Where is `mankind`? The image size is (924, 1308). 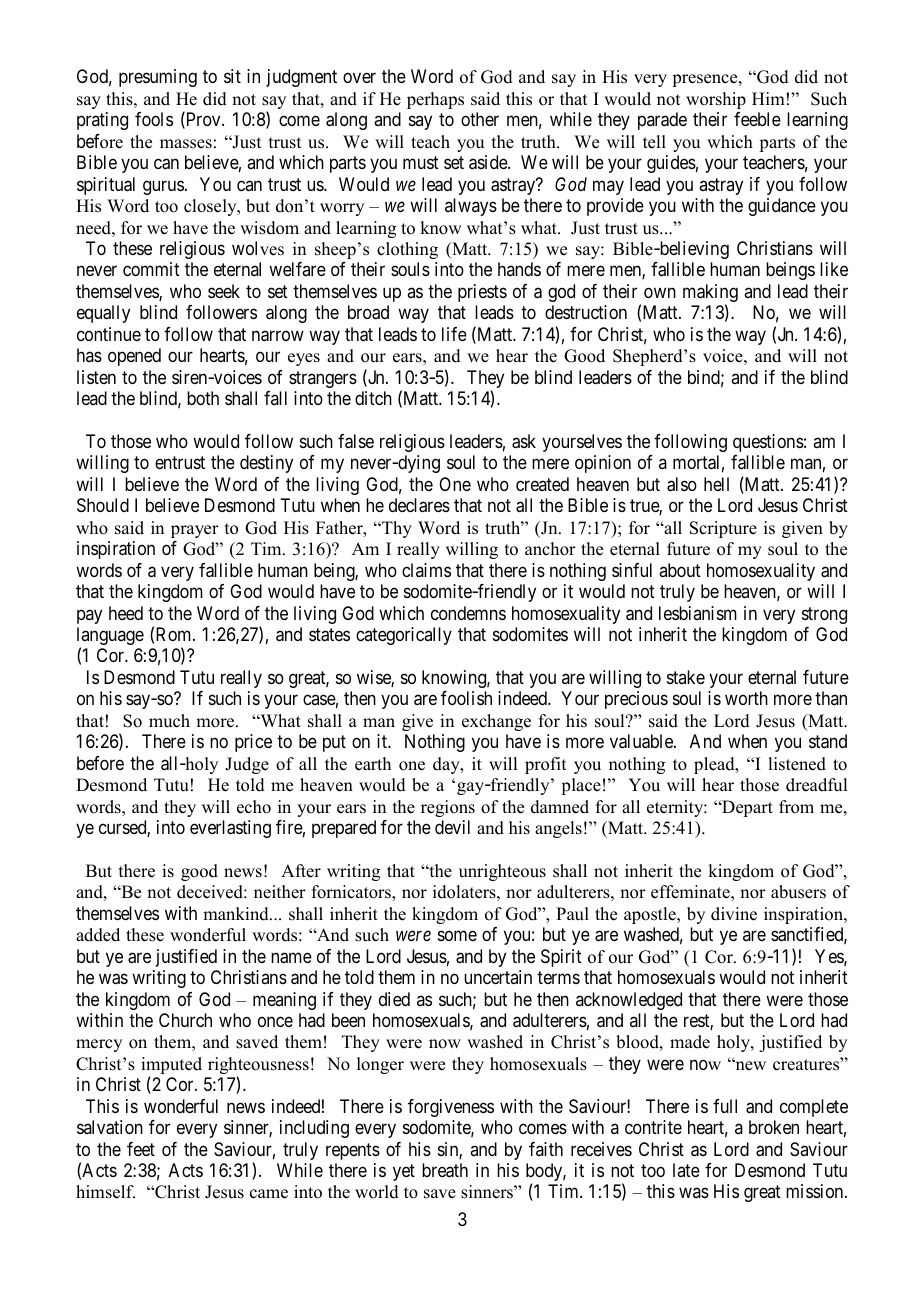 mankind is located at coordinates (237, 914).
